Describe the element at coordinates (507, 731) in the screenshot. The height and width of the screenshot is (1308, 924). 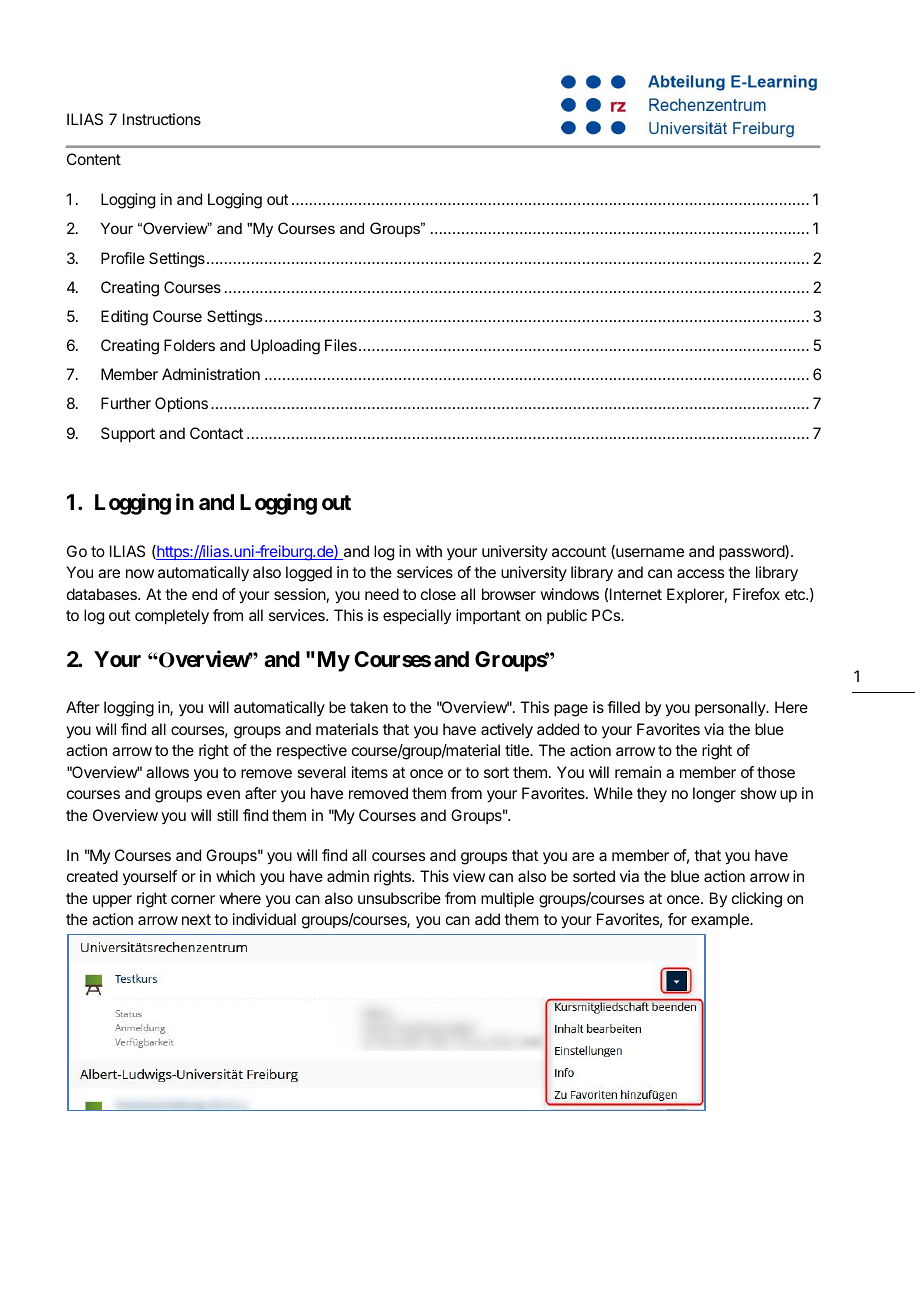
I see `actively` at that location.
